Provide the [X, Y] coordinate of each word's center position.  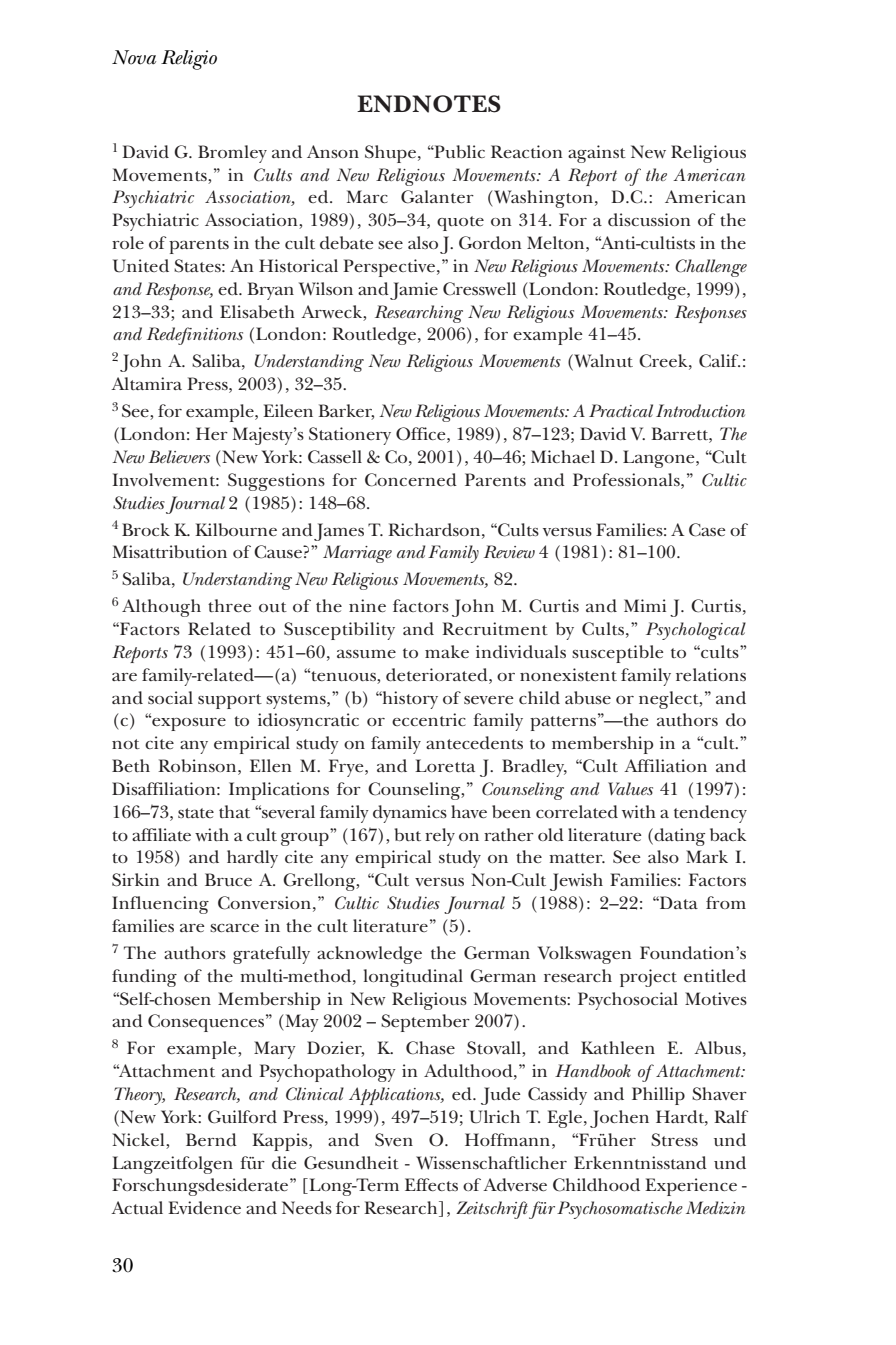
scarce [234, 928]
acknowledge [369, 955]
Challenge [711, 268]
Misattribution [170, 551]
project [648, 978]
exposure [188, 723]
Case [707, 530]
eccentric [429, 720]
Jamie [414, 291]
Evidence [204, 1208]
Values [630, 788]
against [597, 154]
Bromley [232, 154]
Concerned [411, 480]
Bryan [270, 291]
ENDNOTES [429, 104]
